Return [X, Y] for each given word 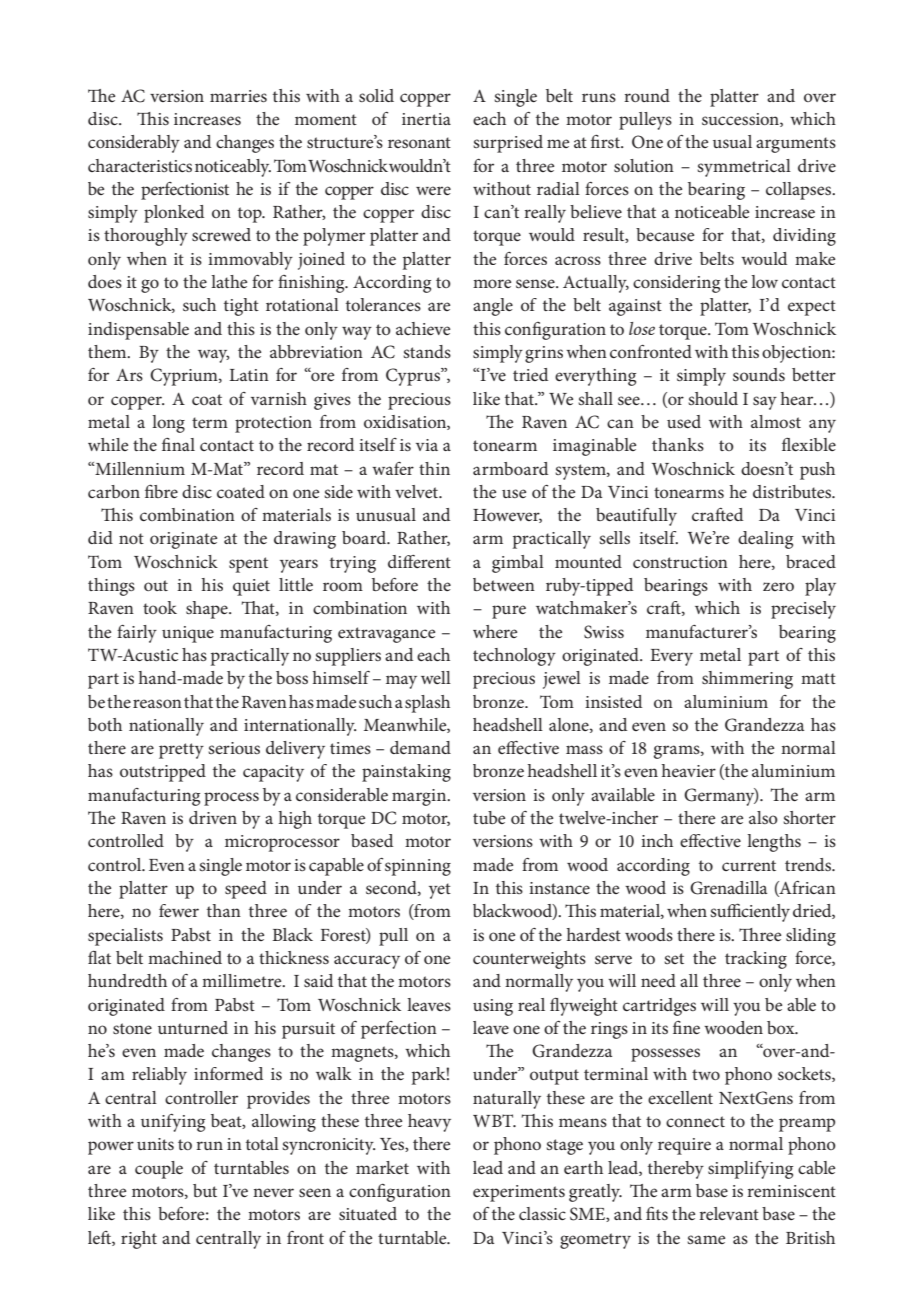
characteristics [140, 165]
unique [188, 634]
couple [159, 1170]
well [436, 677]
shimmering [747, 680]
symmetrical [744, 168]
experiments [519, 1193]
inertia [426, 119]
